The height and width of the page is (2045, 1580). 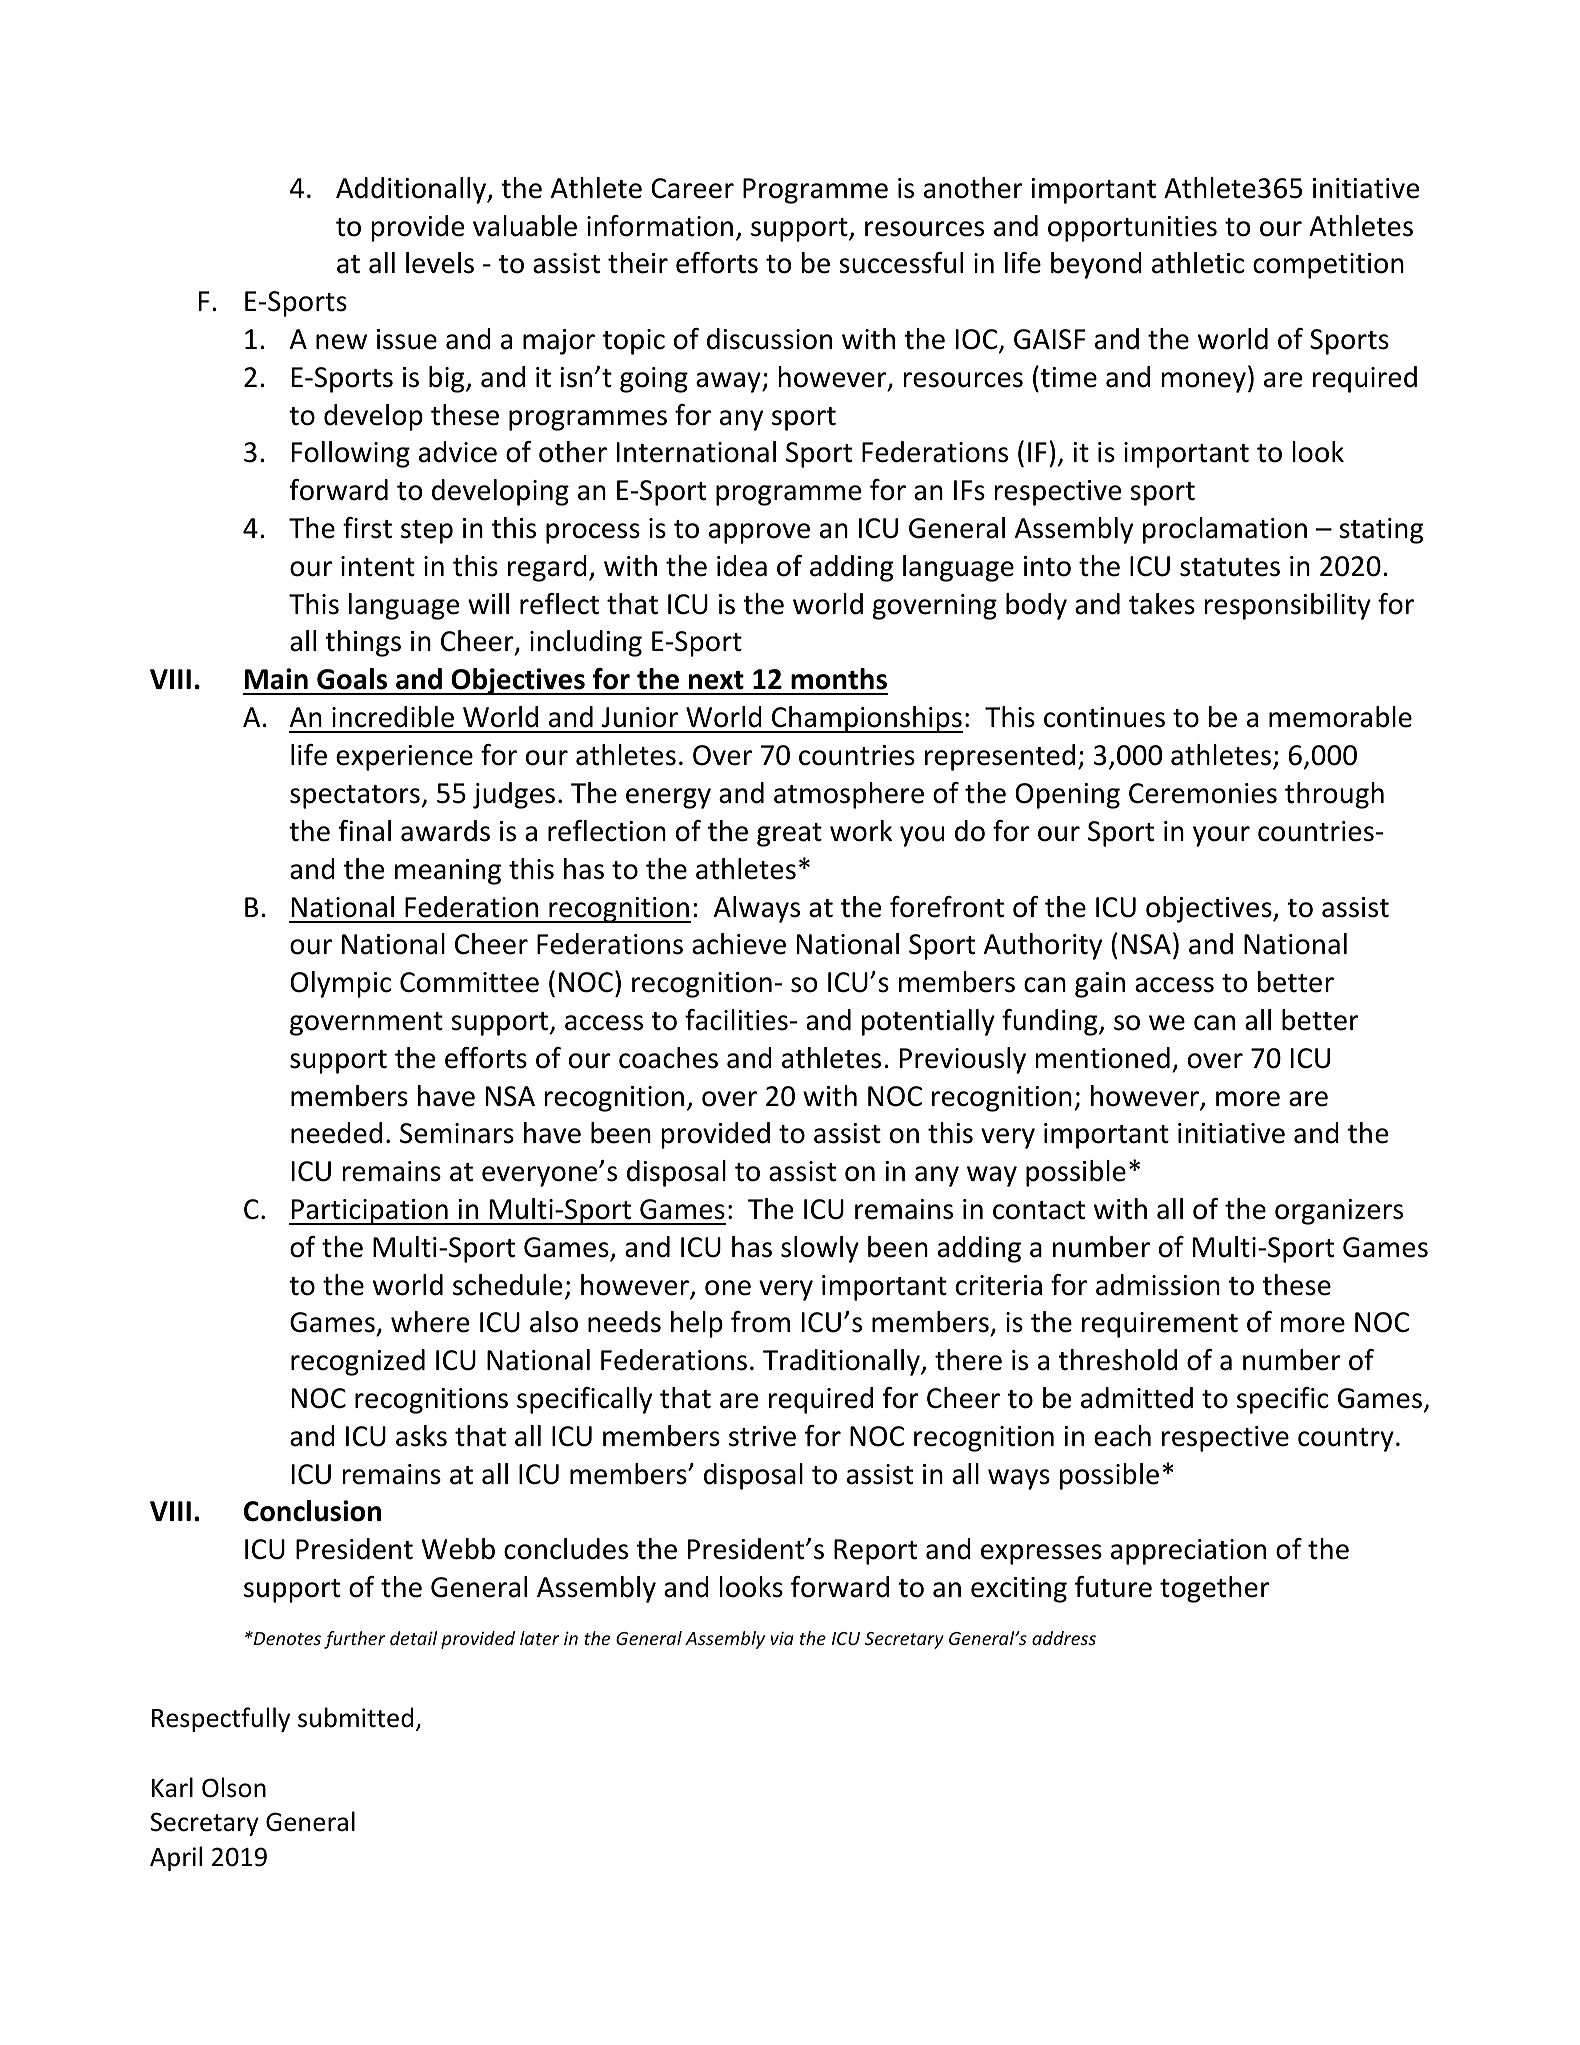 What do you see at coordinates (1198, 263) in the page?
I see `athletic` at bounding box center [1198, 263].
